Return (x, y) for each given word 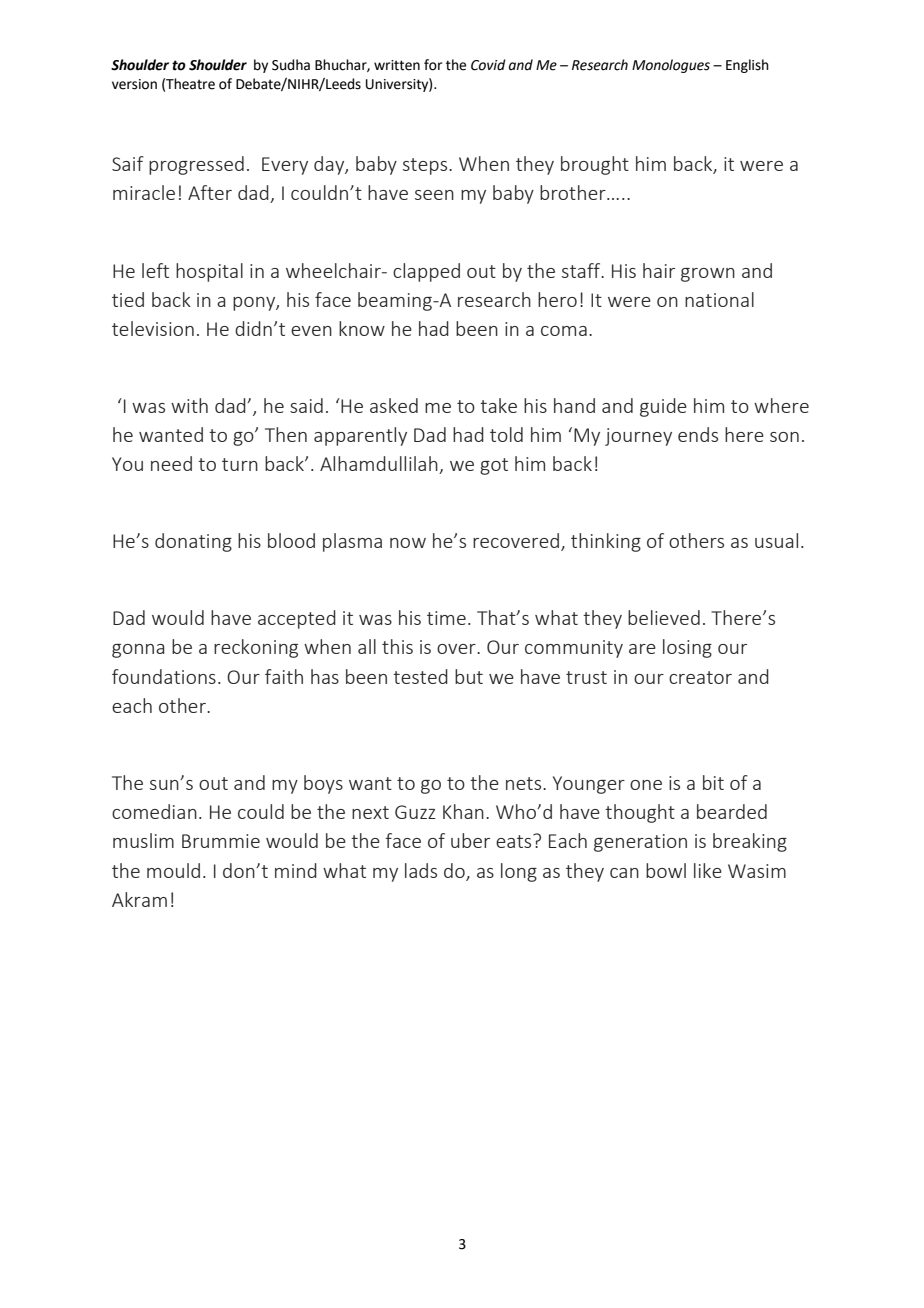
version (134, 84)
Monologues (671, 66)
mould (173, 870)
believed (664, 617)
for (433, 65)
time (446, 618)
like (708, 870)
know (362, 328)
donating (193, 542)
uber (470, 840)
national (719, 299)
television (153, 328)
